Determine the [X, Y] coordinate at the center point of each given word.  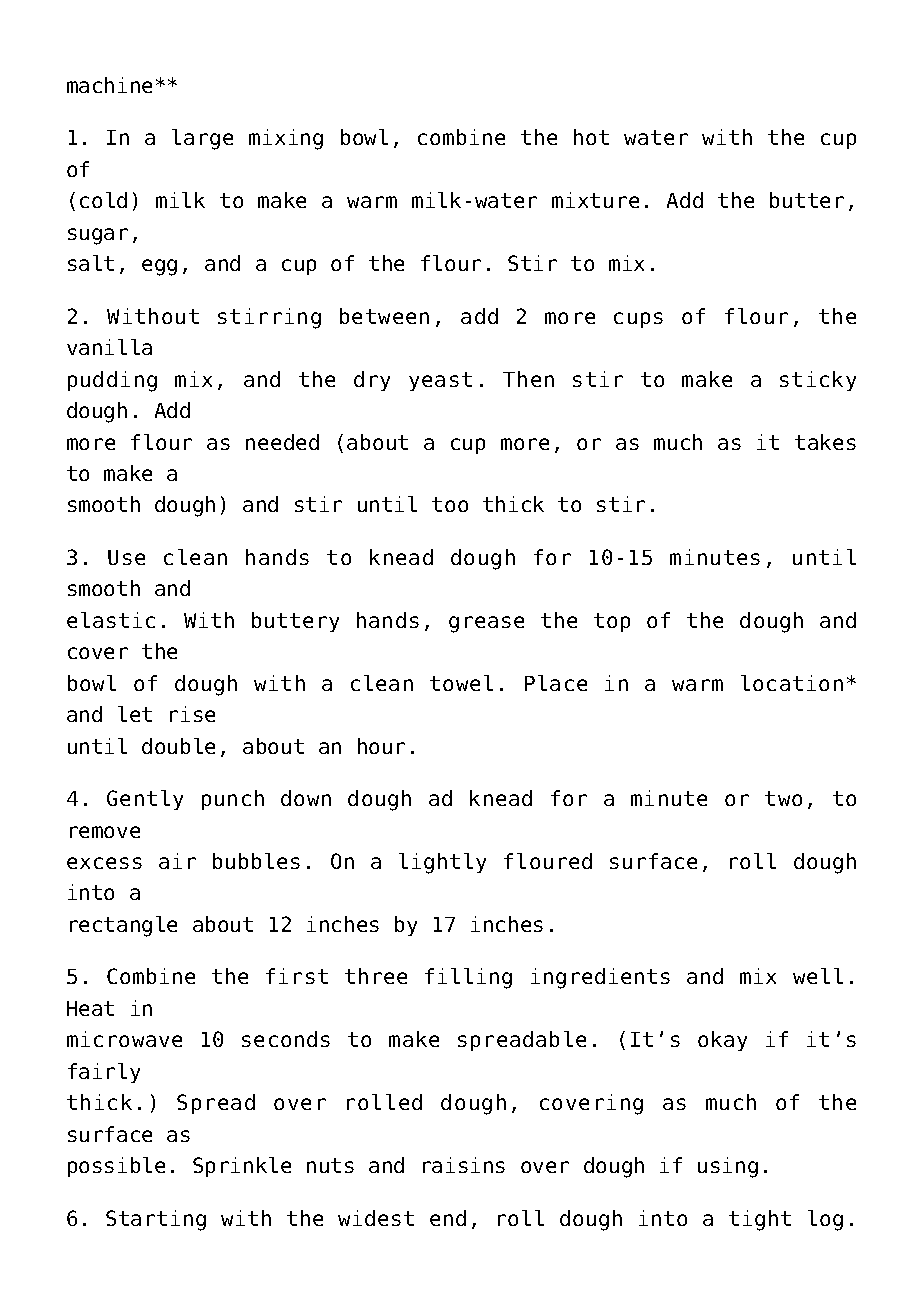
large [202, 139]
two [783, 798]
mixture [595, 200]
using [728, 1167]
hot [591, 137]
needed [282, 442]
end [448, 1218]
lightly [442, 863]
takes [825, 442]
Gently [145, 800]
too [450, 504]
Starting [156, 1220]
